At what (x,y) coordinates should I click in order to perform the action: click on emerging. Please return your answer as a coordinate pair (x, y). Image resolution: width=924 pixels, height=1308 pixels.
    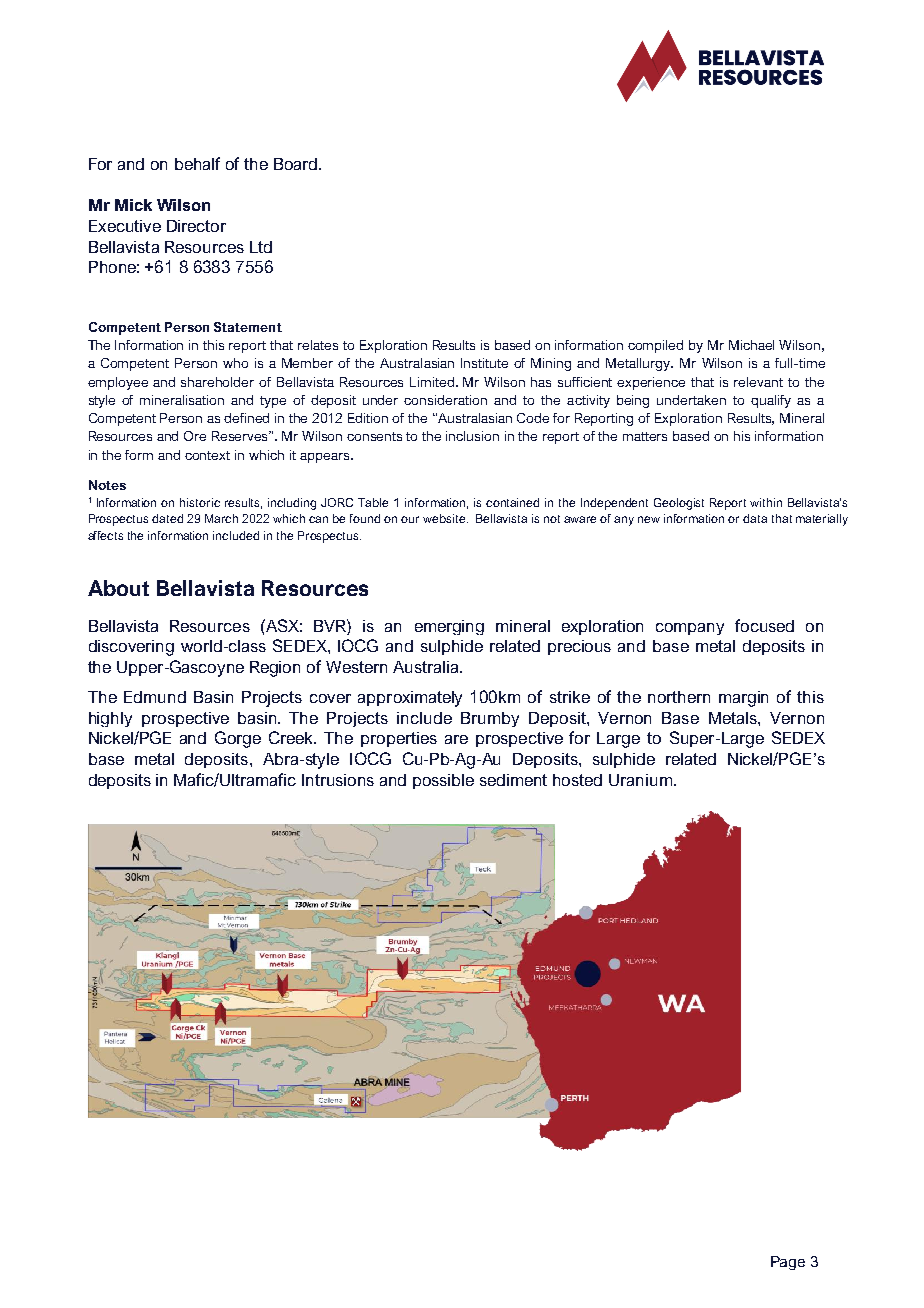
    Looking at the image, I should click on (449, 627).
